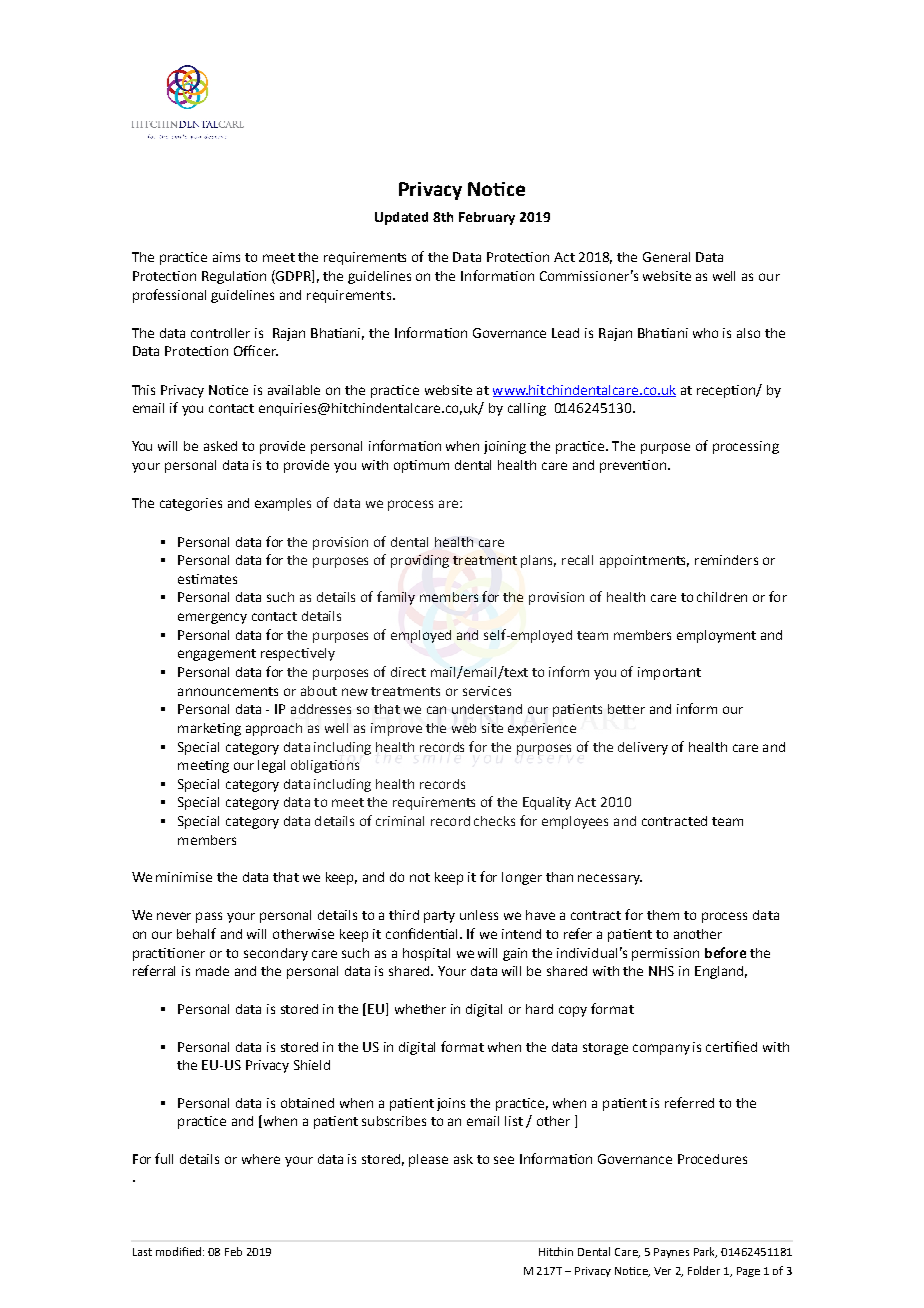  Describe the element at coordinates (191, 504) in the image. I see `categories` at that location.
